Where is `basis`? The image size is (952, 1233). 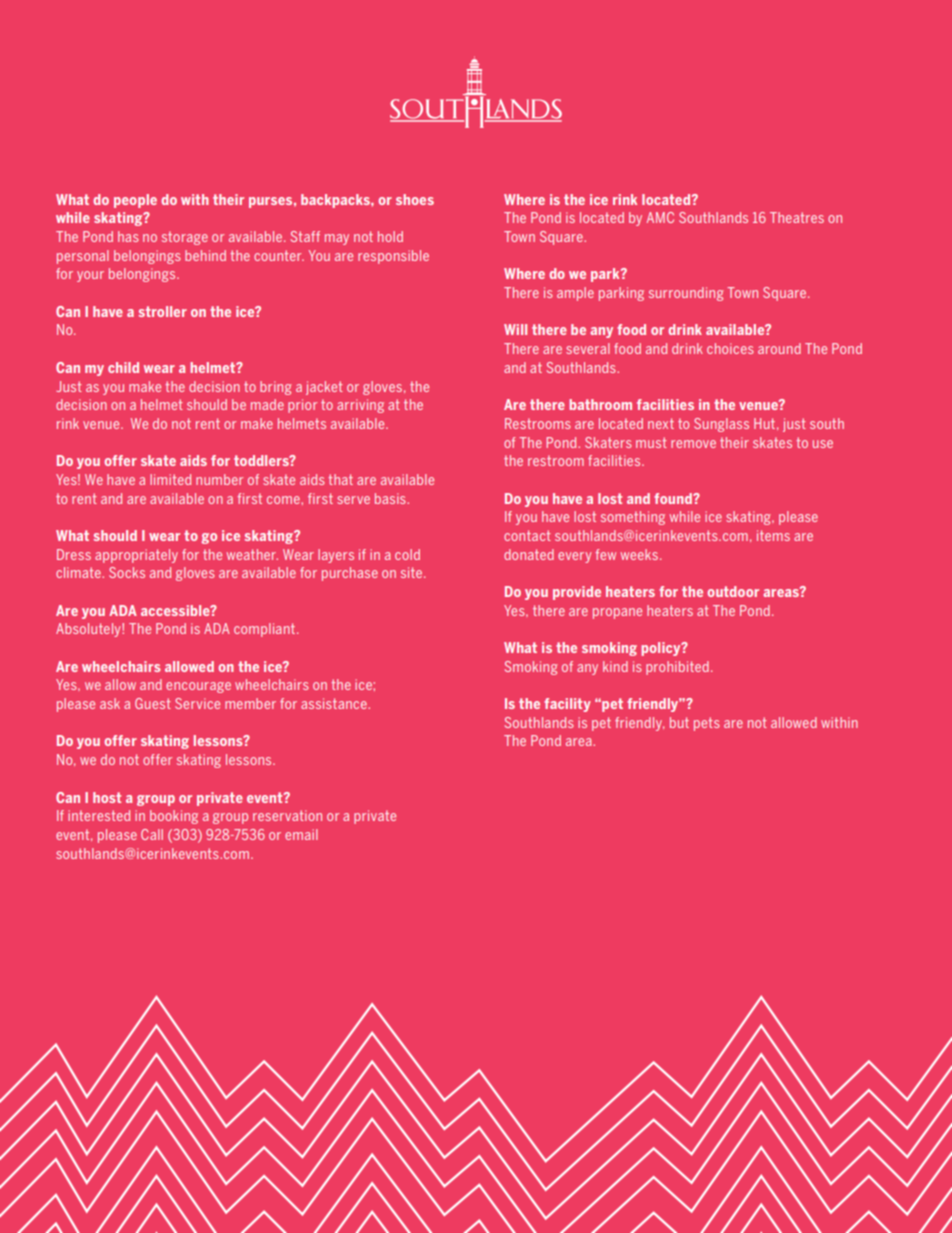
basis is located at coordinates (391, 498).
